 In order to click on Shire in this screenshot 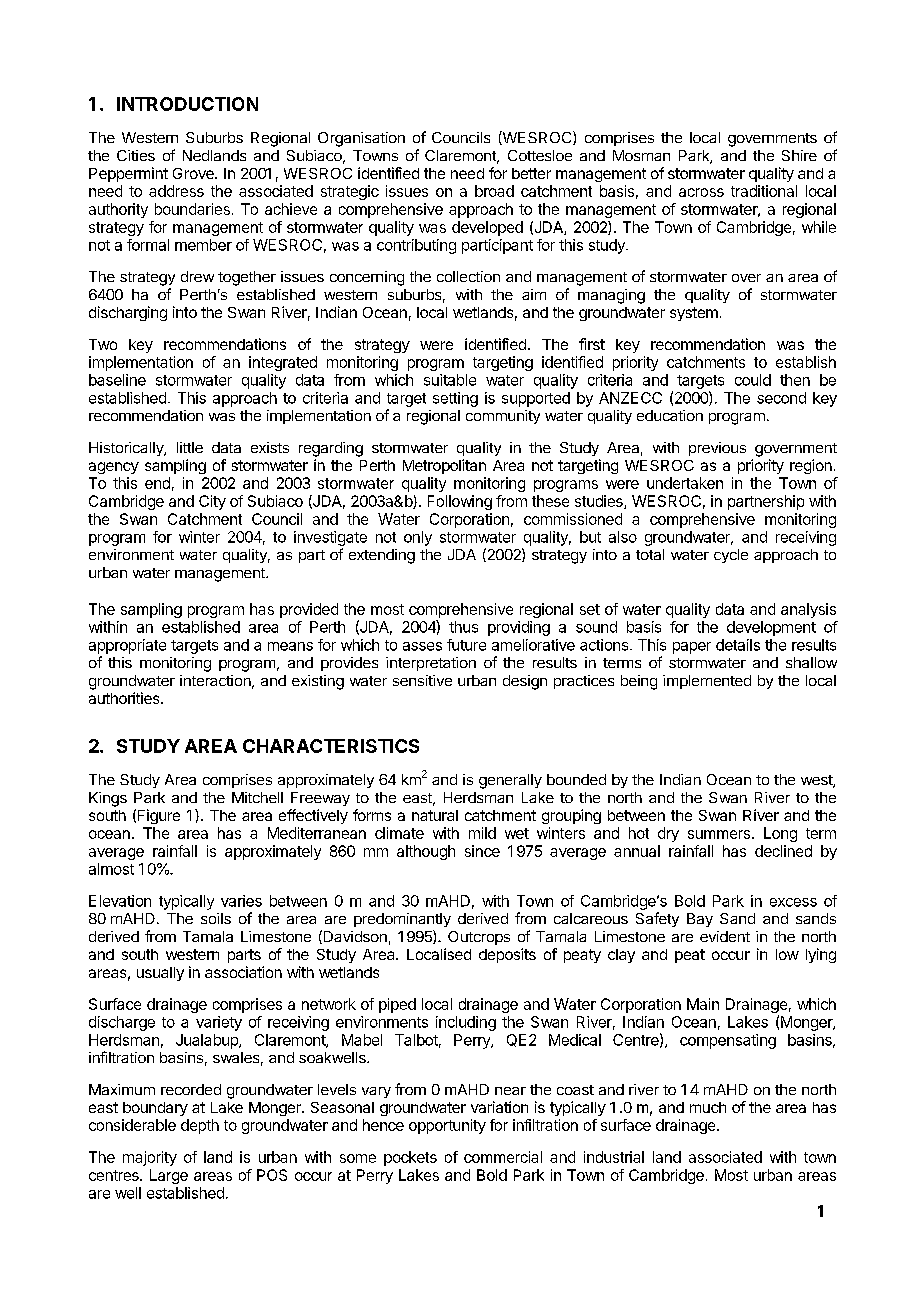, I will do `click(799, 155)`.
